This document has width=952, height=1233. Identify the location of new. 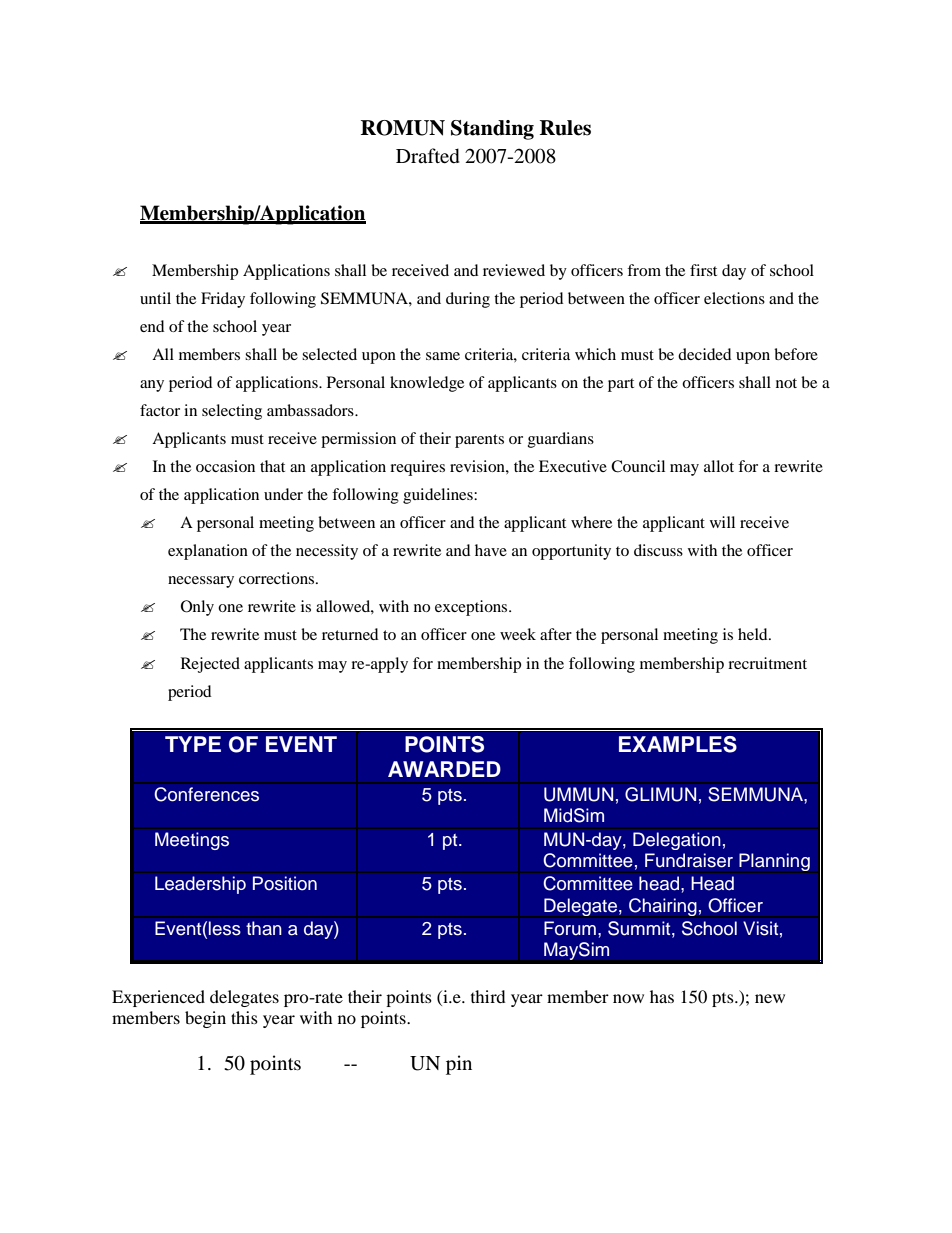
(770, 998).
